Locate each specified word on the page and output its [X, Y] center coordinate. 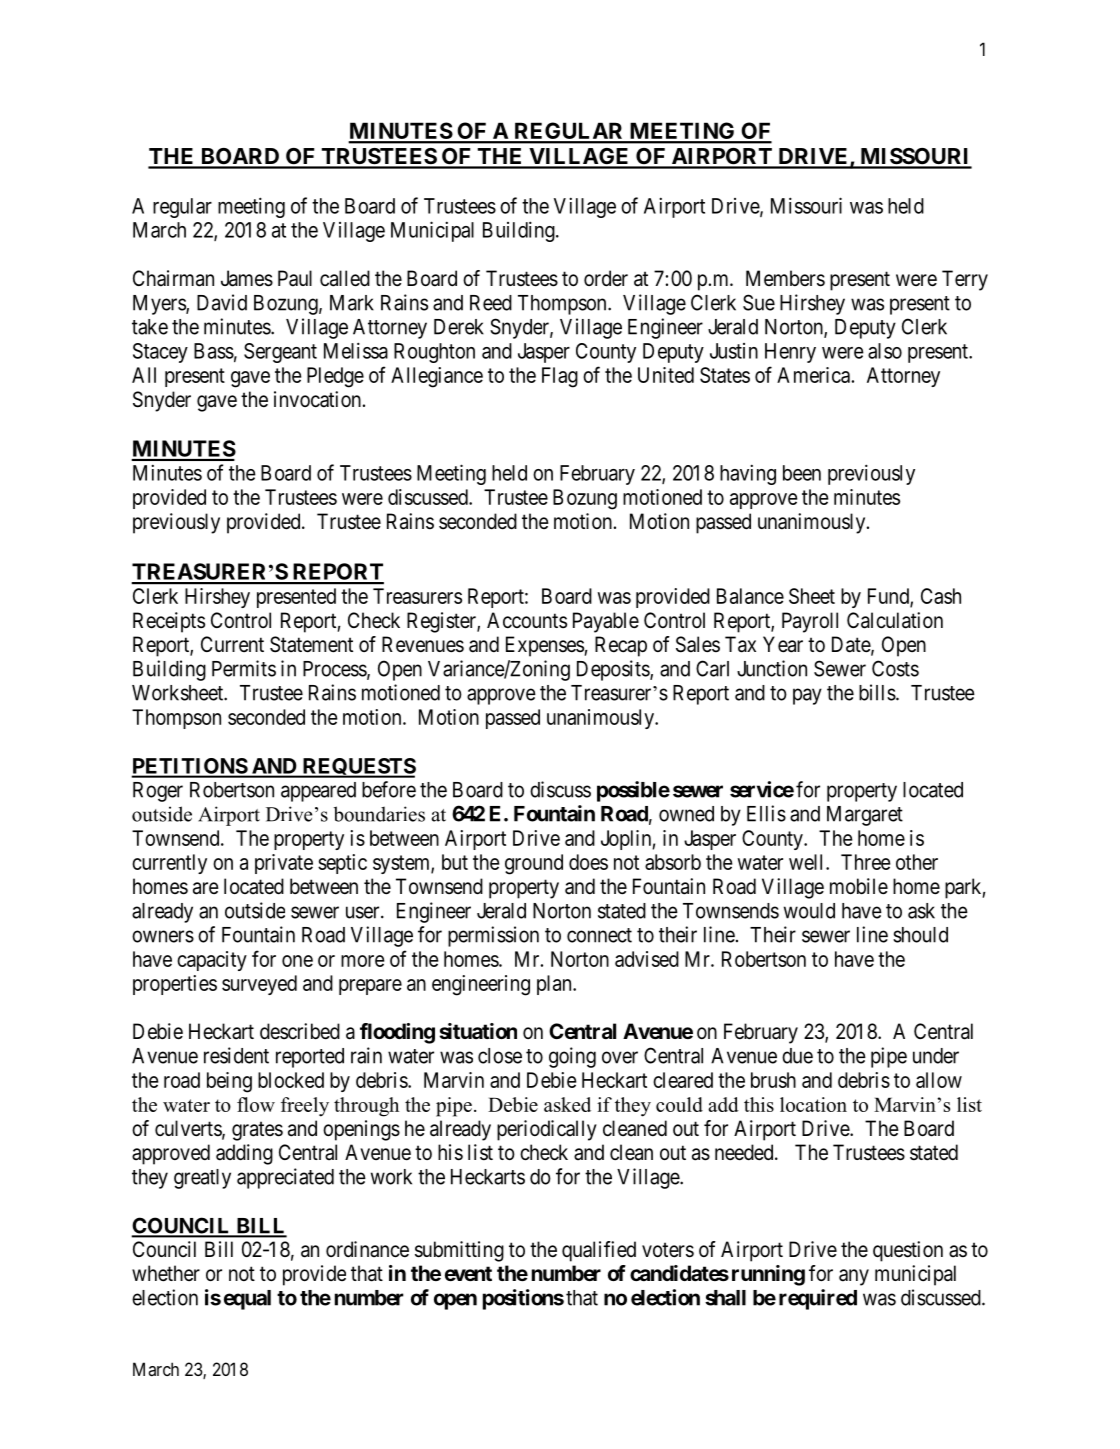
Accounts [527, 620]
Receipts [169, 622]
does [588, 862]
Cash [941, 596]
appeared [318, 792]
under [936, 1056]
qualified [599, 1251]
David [222, 302]
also [885, 351]
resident [236, 1055]
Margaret [865, 816]
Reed [491, 303]
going [572, 1057]
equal [247, 1300]
